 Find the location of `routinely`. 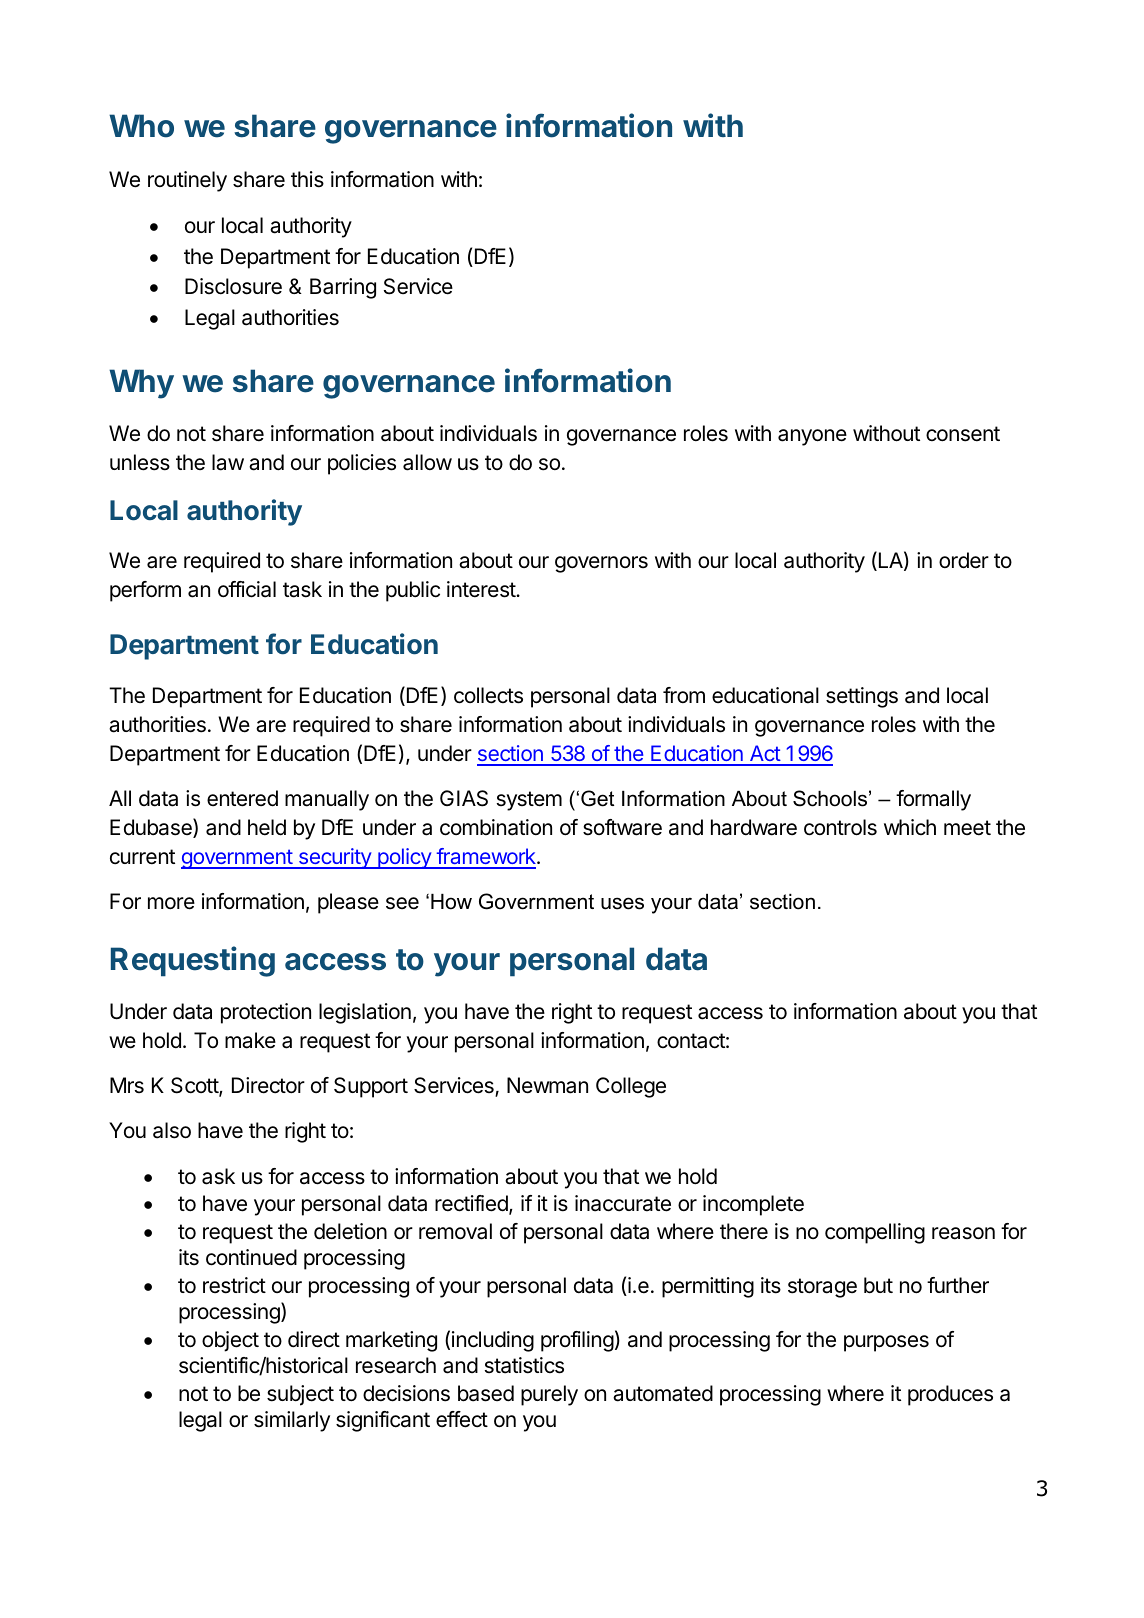

routinely is located at coordinates (187, 181).
